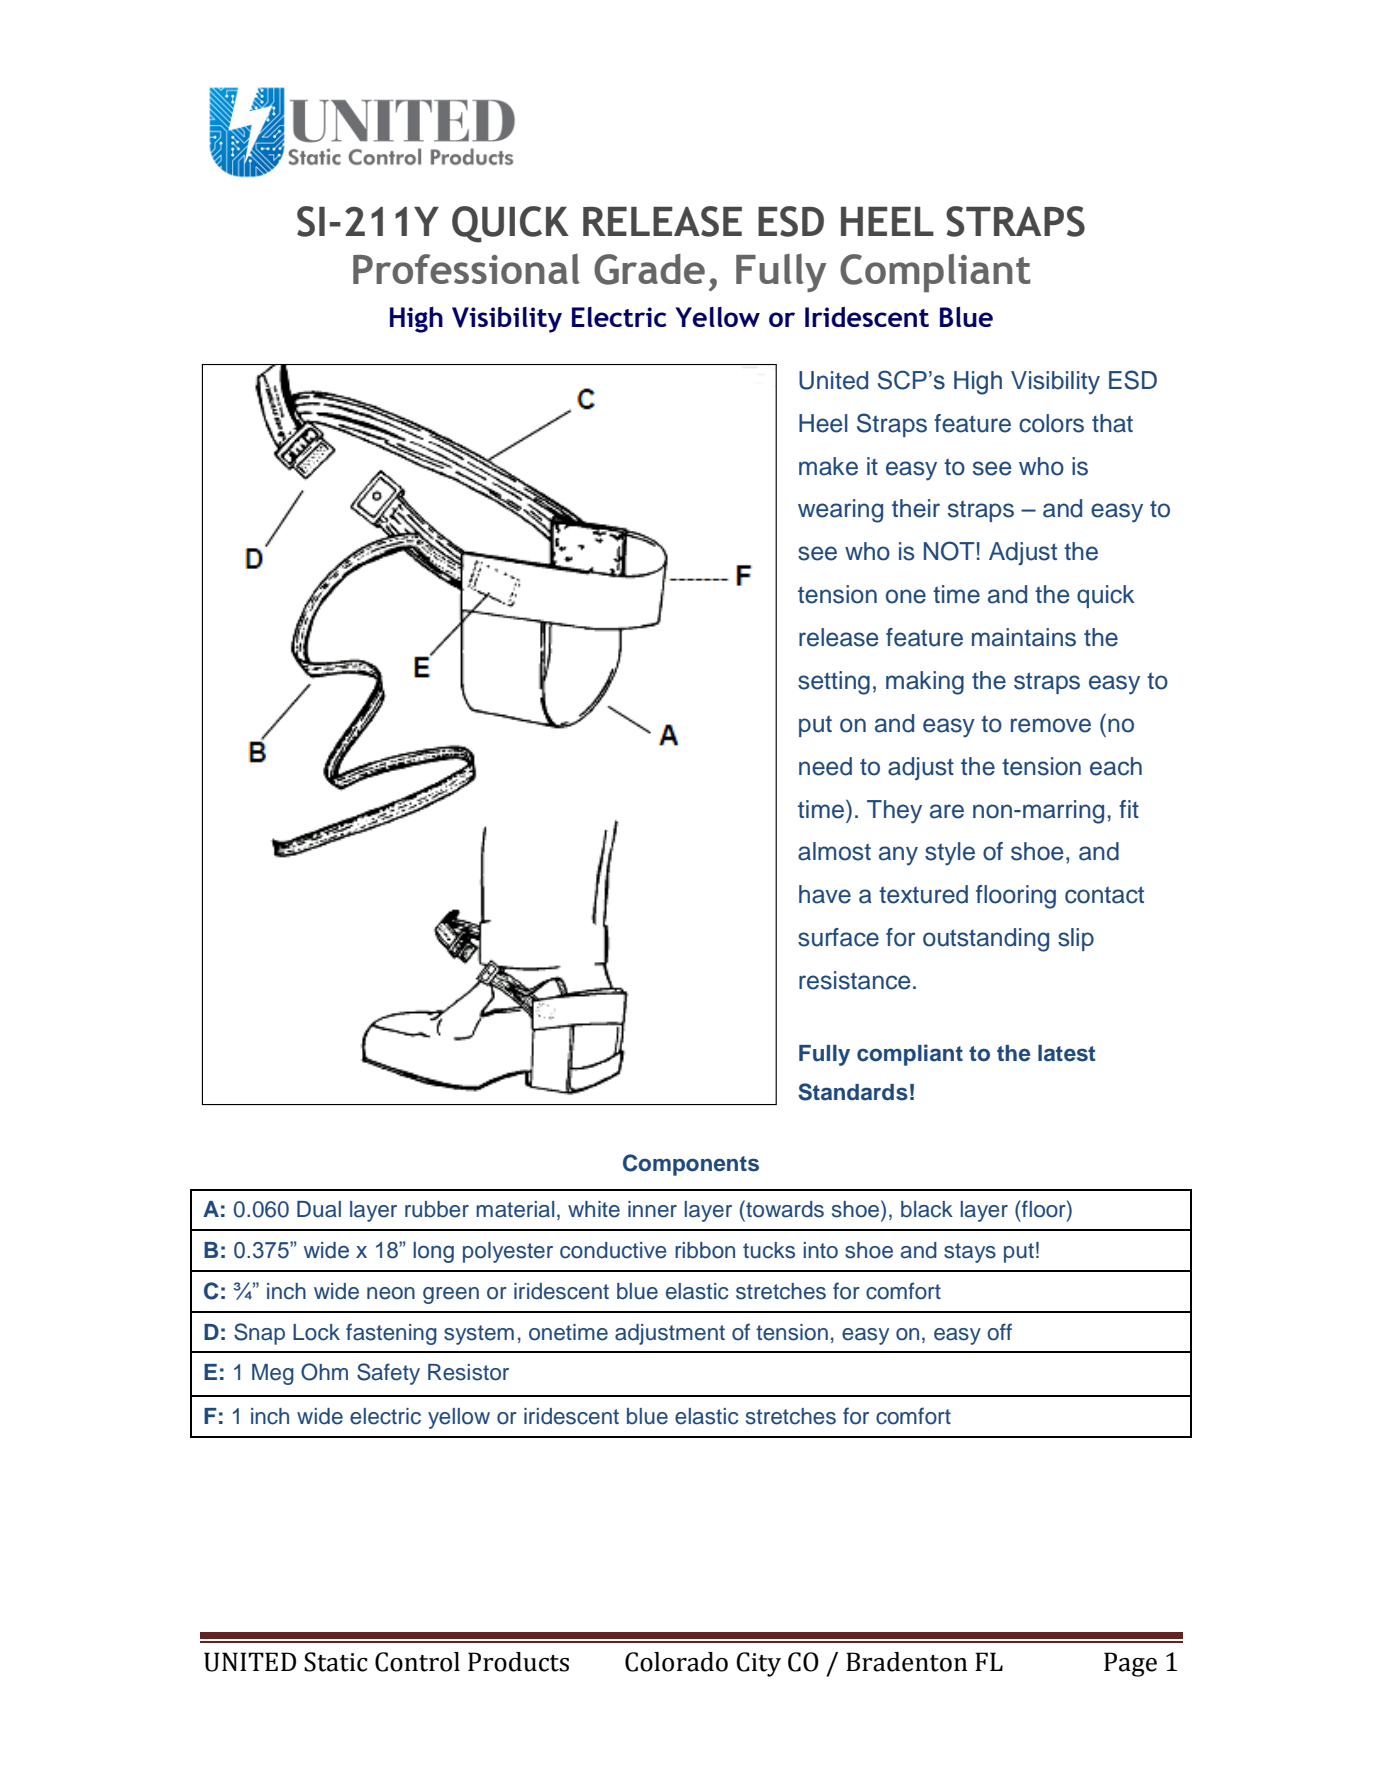 Image resolution: width=1382 pixels, height=1789 pixels. I want to click on Colorado, so click(676, 1662).
